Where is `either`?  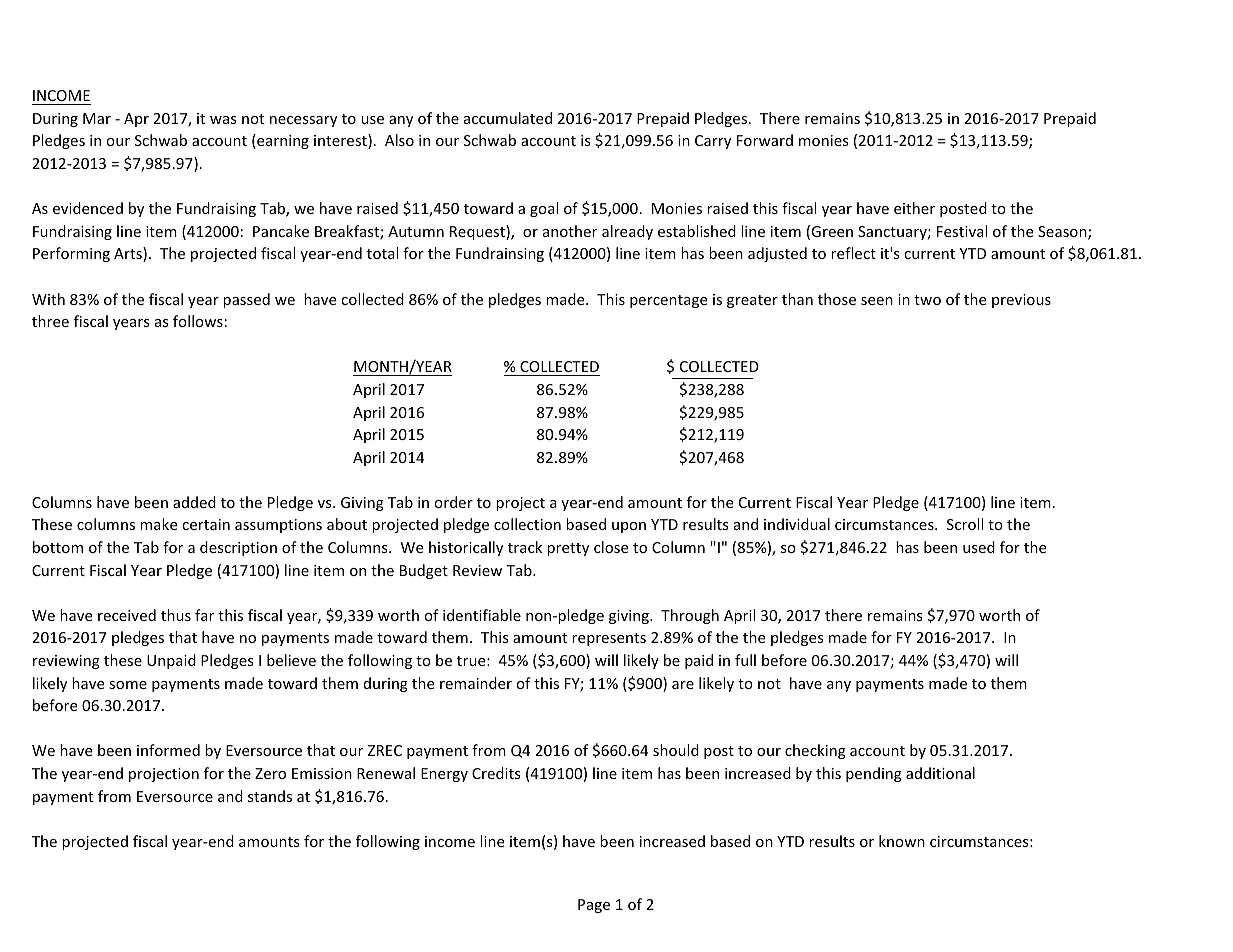 either is located at coordinates (914, 208).
